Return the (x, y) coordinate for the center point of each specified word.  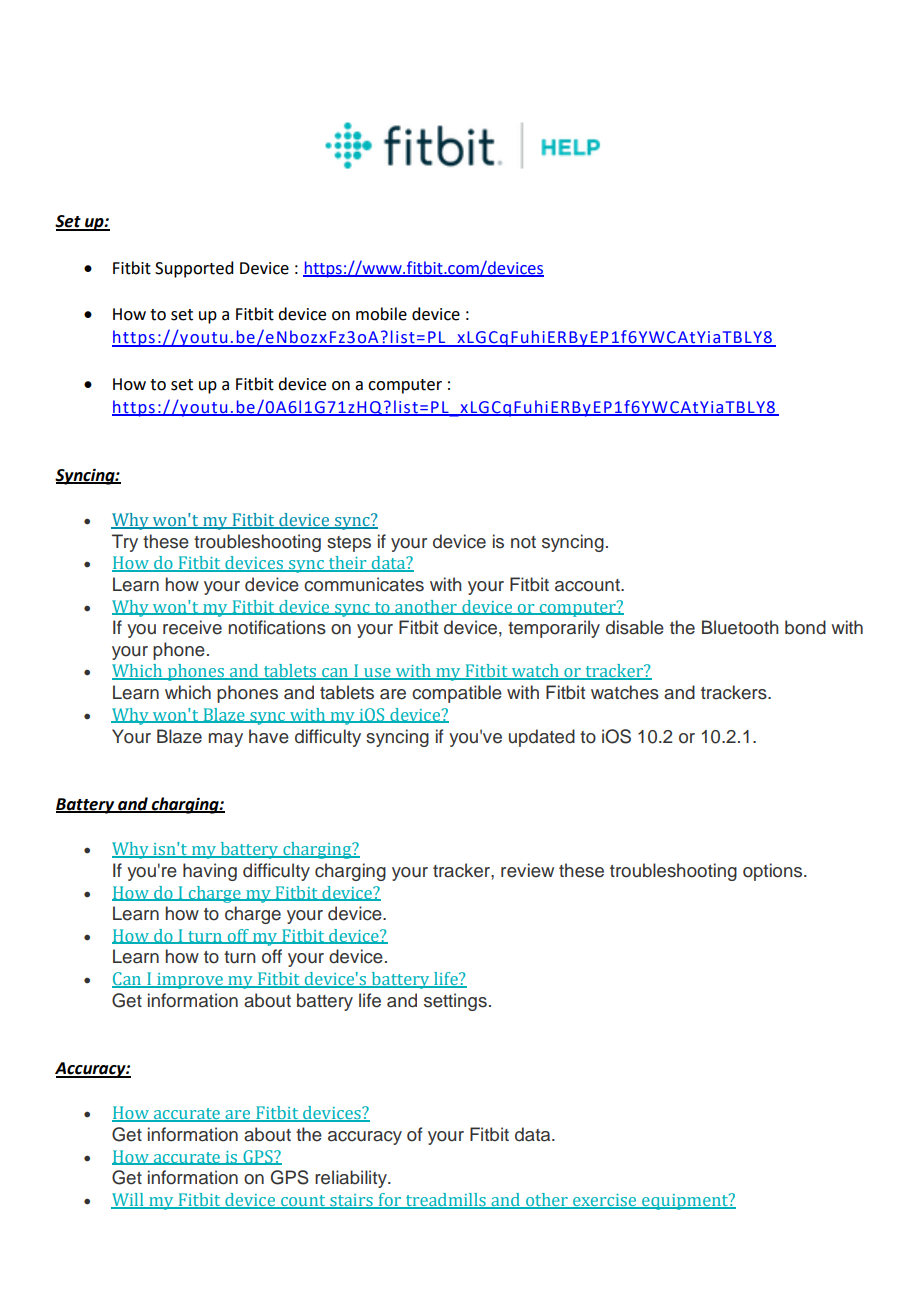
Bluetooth (740, 627)
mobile (381, 314)
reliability (352, 1179)
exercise (605, 1201)
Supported (194, 269)
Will (128, 1200)
